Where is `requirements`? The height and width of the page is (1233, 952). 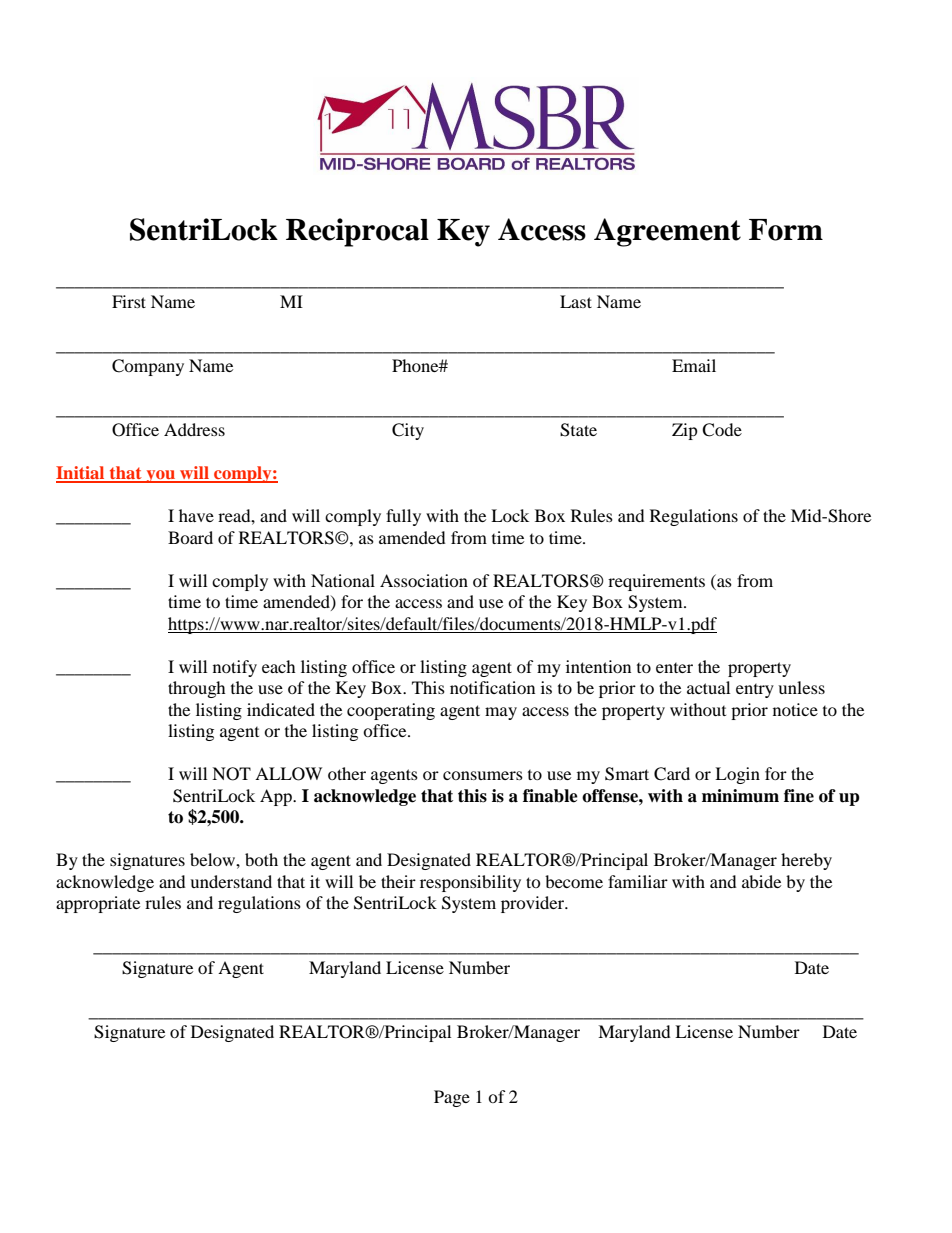 requirements is located at coordinates (656, 582).
